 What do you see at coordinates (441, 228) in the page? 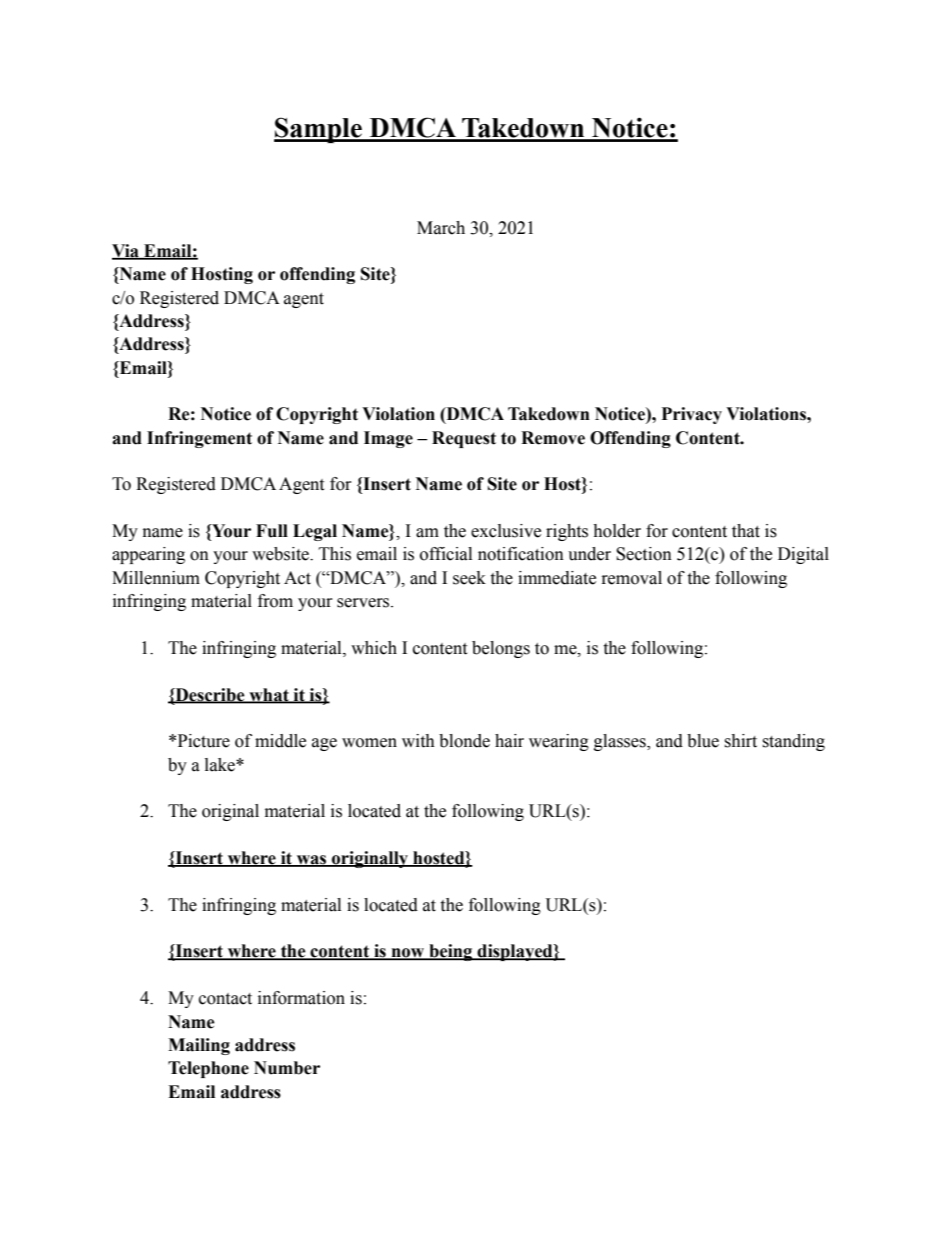
I see `March` at bounding box center [441, 228].
